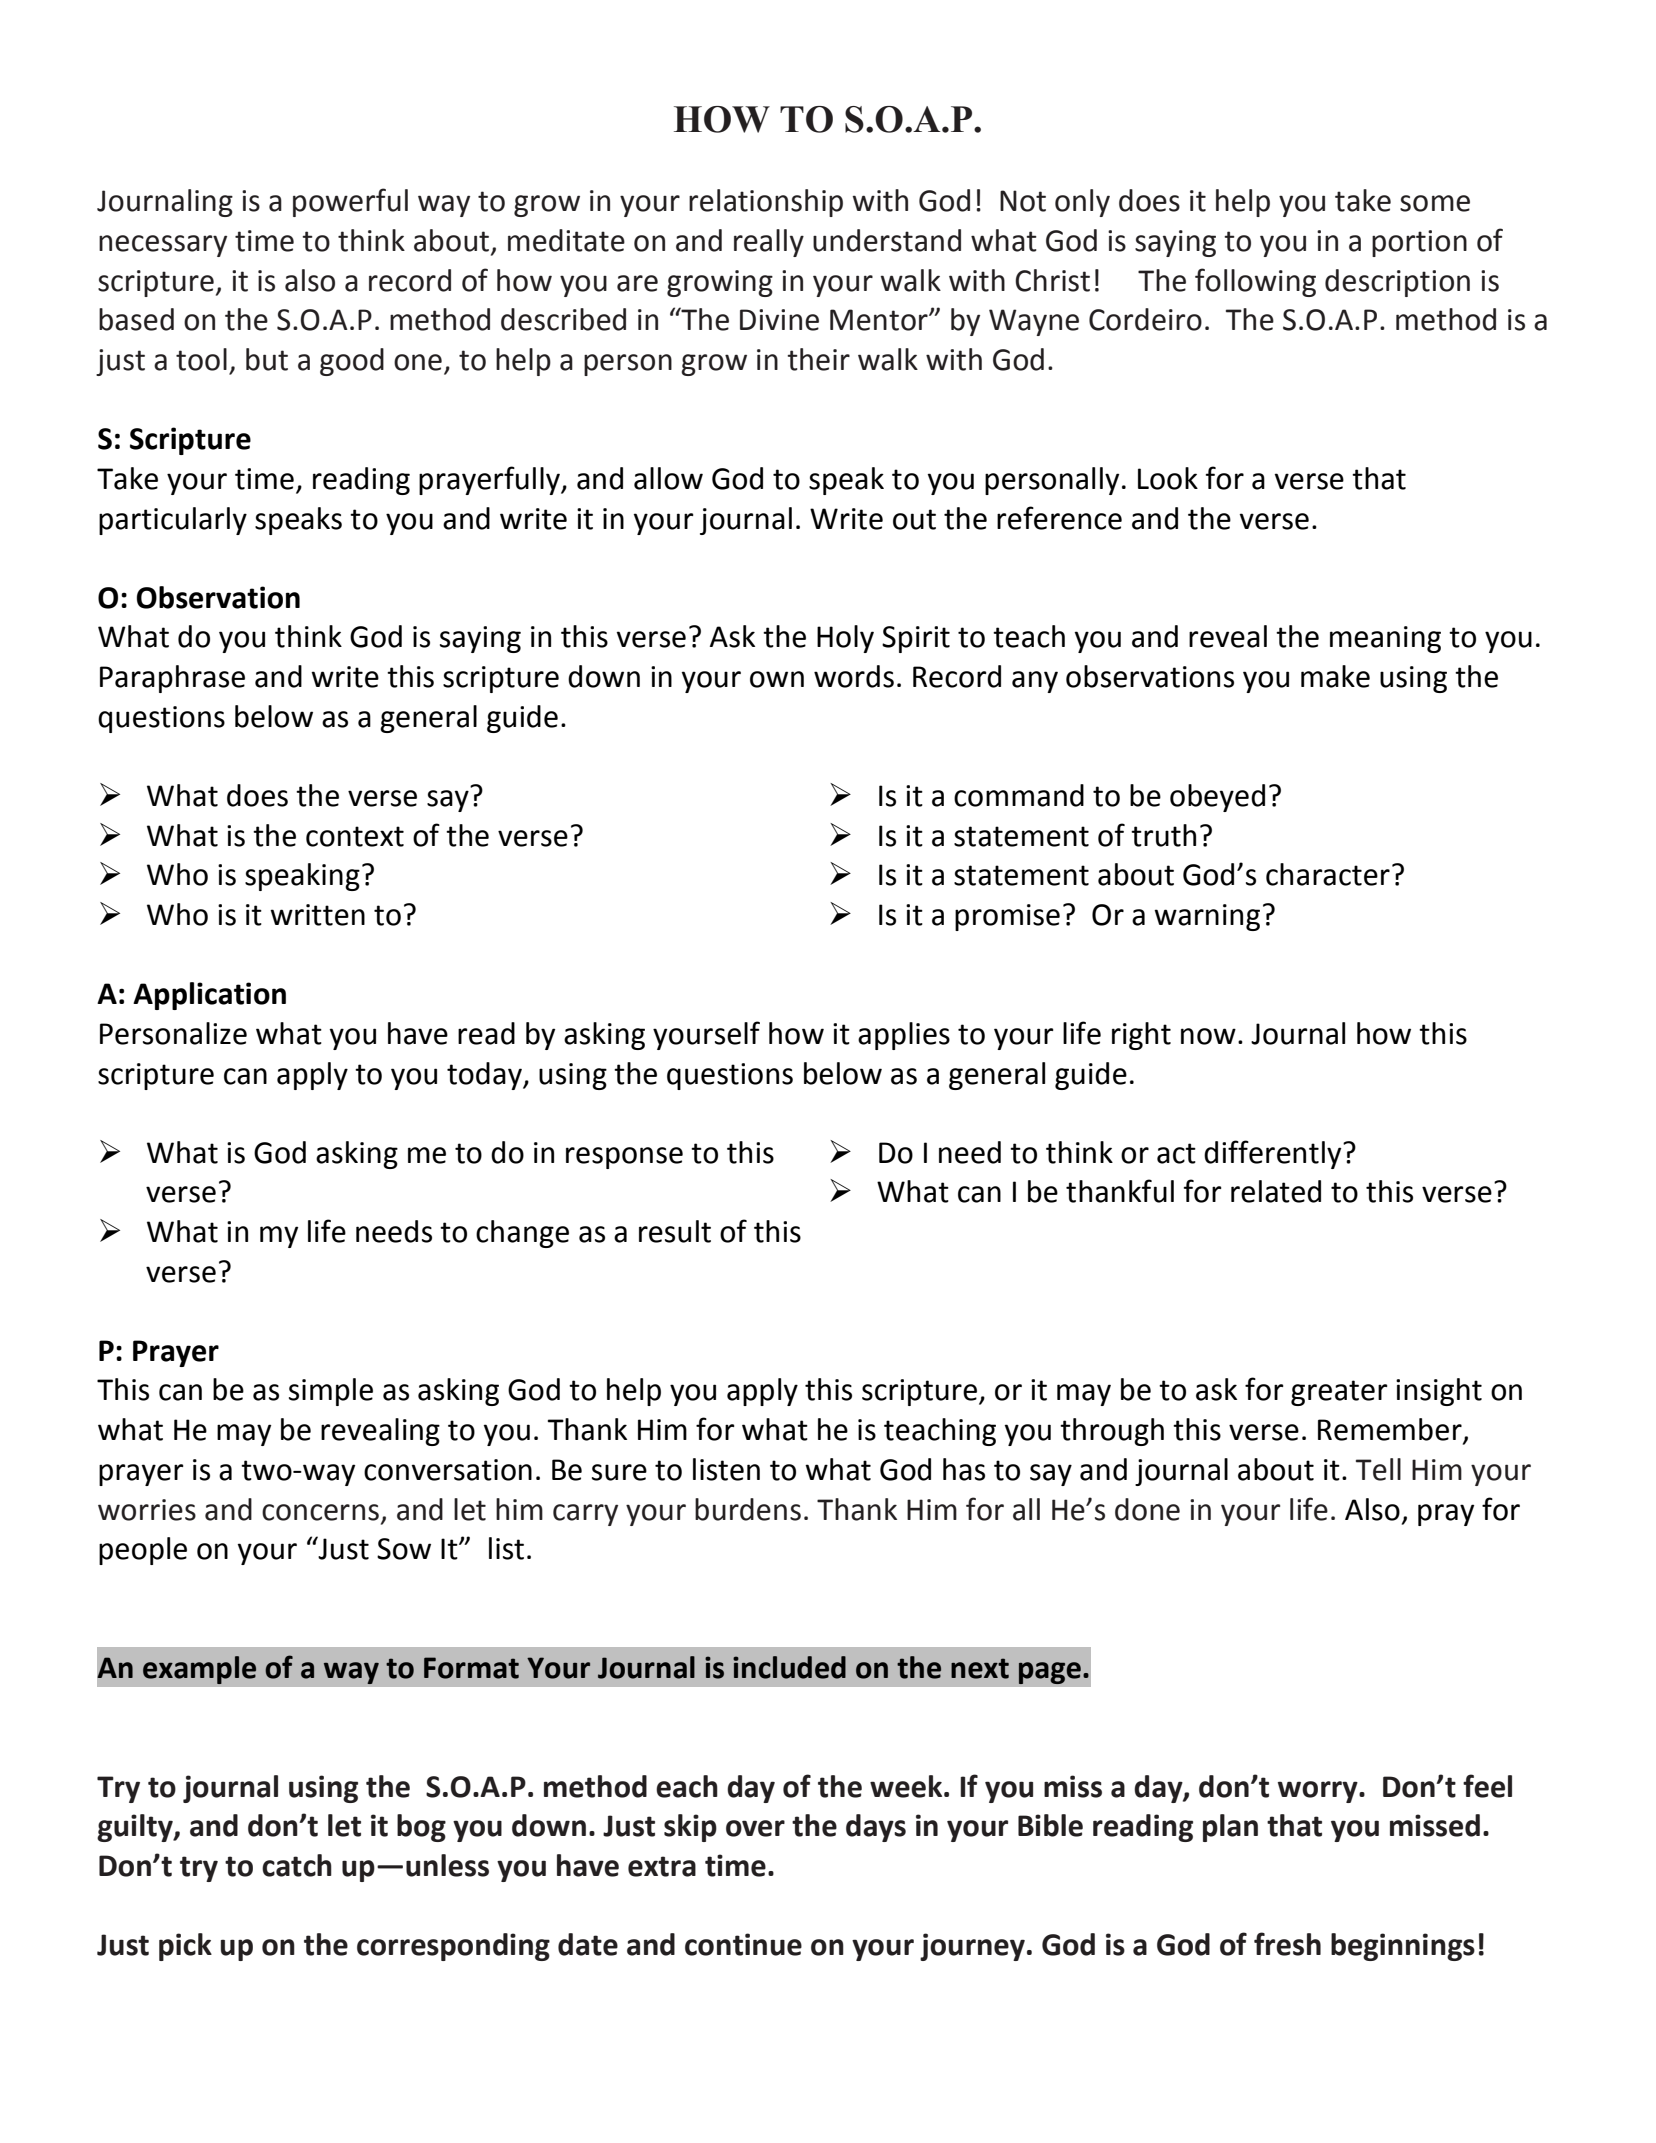  What do you see at coordinates (769, 243) in the screenshot?
I see `really` at bounding box center [769, 243].
